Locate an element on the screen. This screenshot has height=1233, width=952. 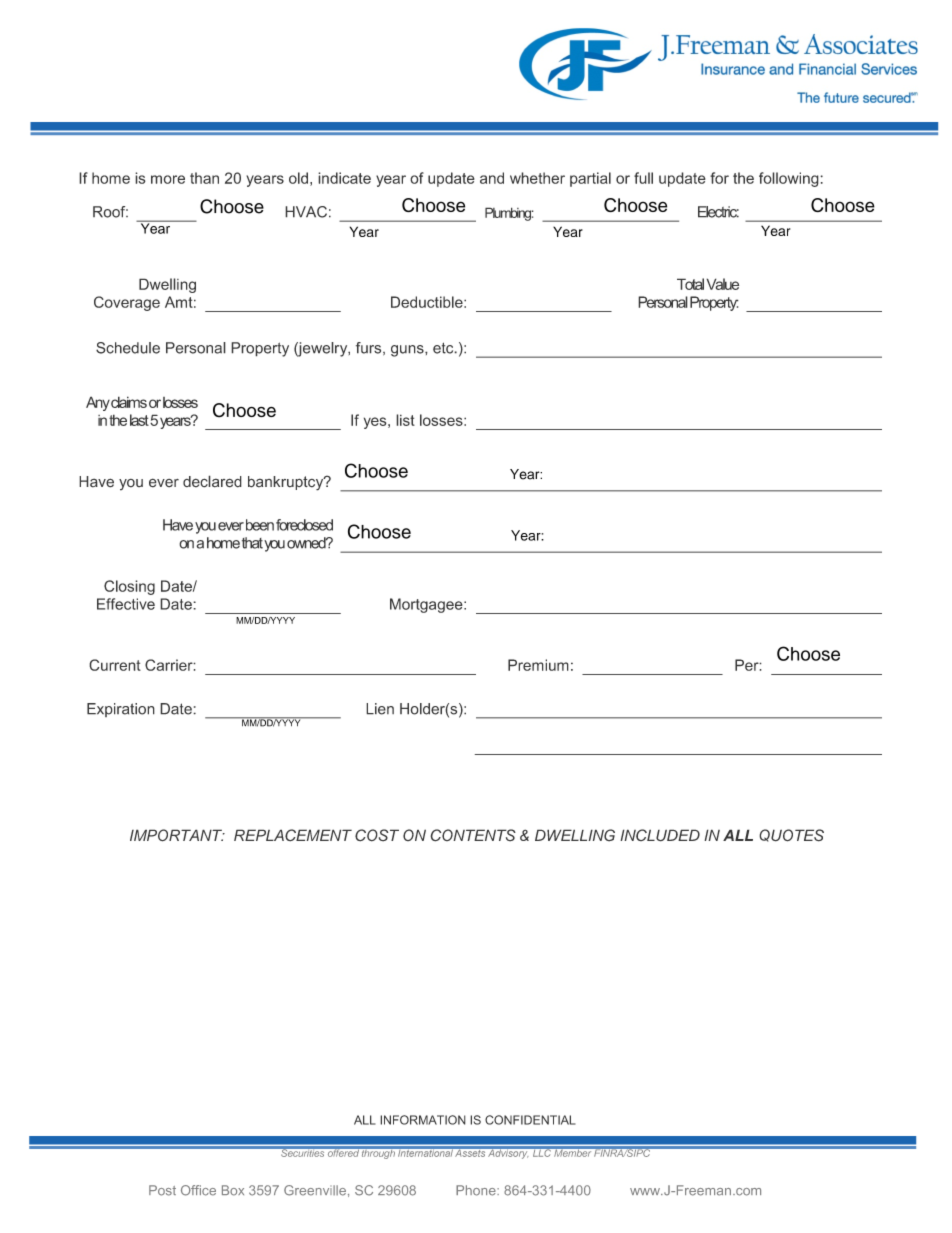
Lien is located at coordinates (380, 709).
